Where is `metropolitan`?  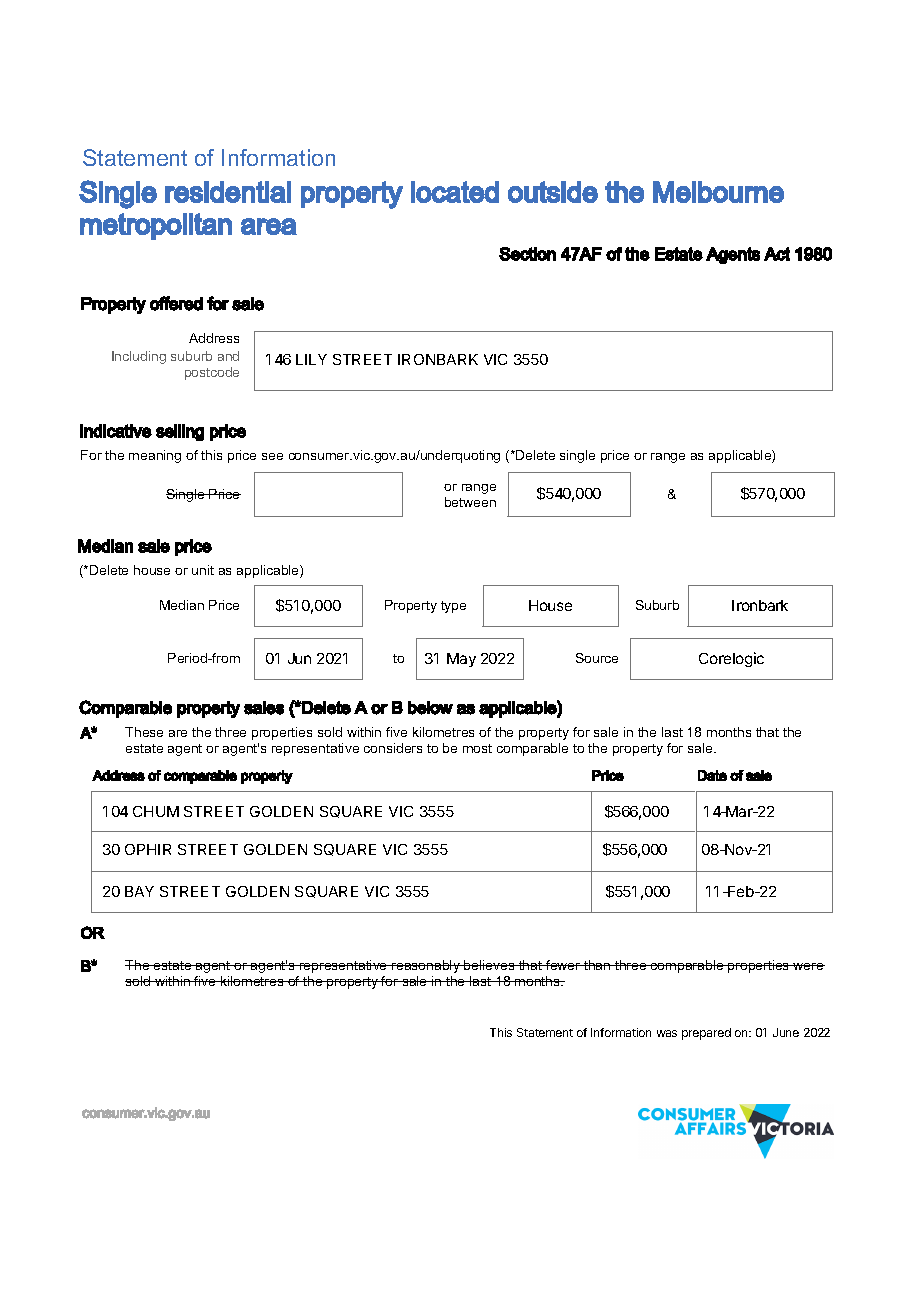 metropolitan is located at coordinates (156, 226).
